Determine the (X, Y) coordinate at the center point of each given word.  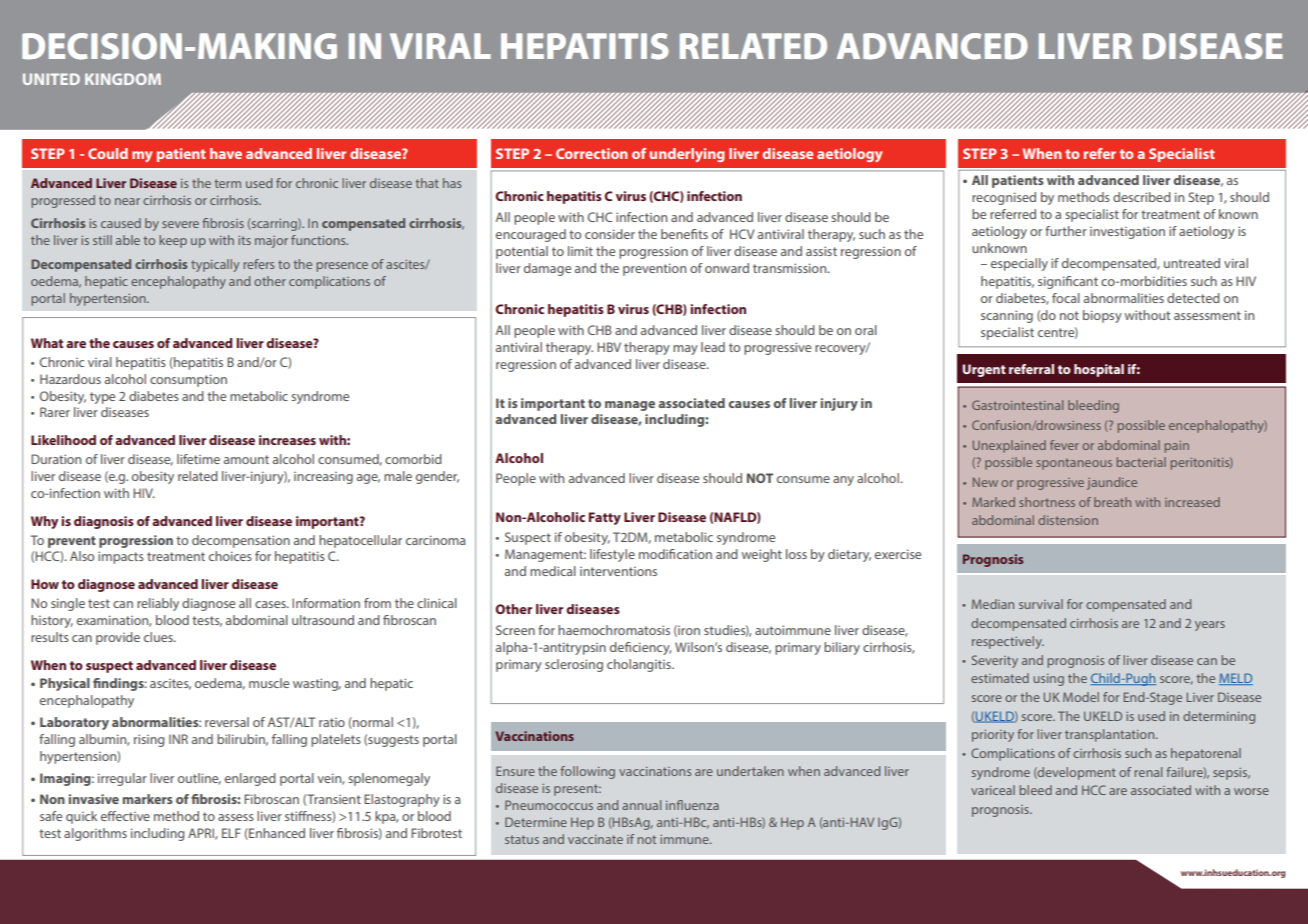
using (1048, 680)
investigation (1127, 232)
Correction (592, 153)
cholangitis (640, 665)
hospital (1099, 370)
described (1142, 197)
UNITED (51, 79)
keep (173, 241)
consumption (188, 380)
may (685, 350)
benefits (684, 234)
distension (1068, 520)
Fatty (605, 518)
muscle (269, 683)
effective (125, 816)
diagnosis (104, 522)
